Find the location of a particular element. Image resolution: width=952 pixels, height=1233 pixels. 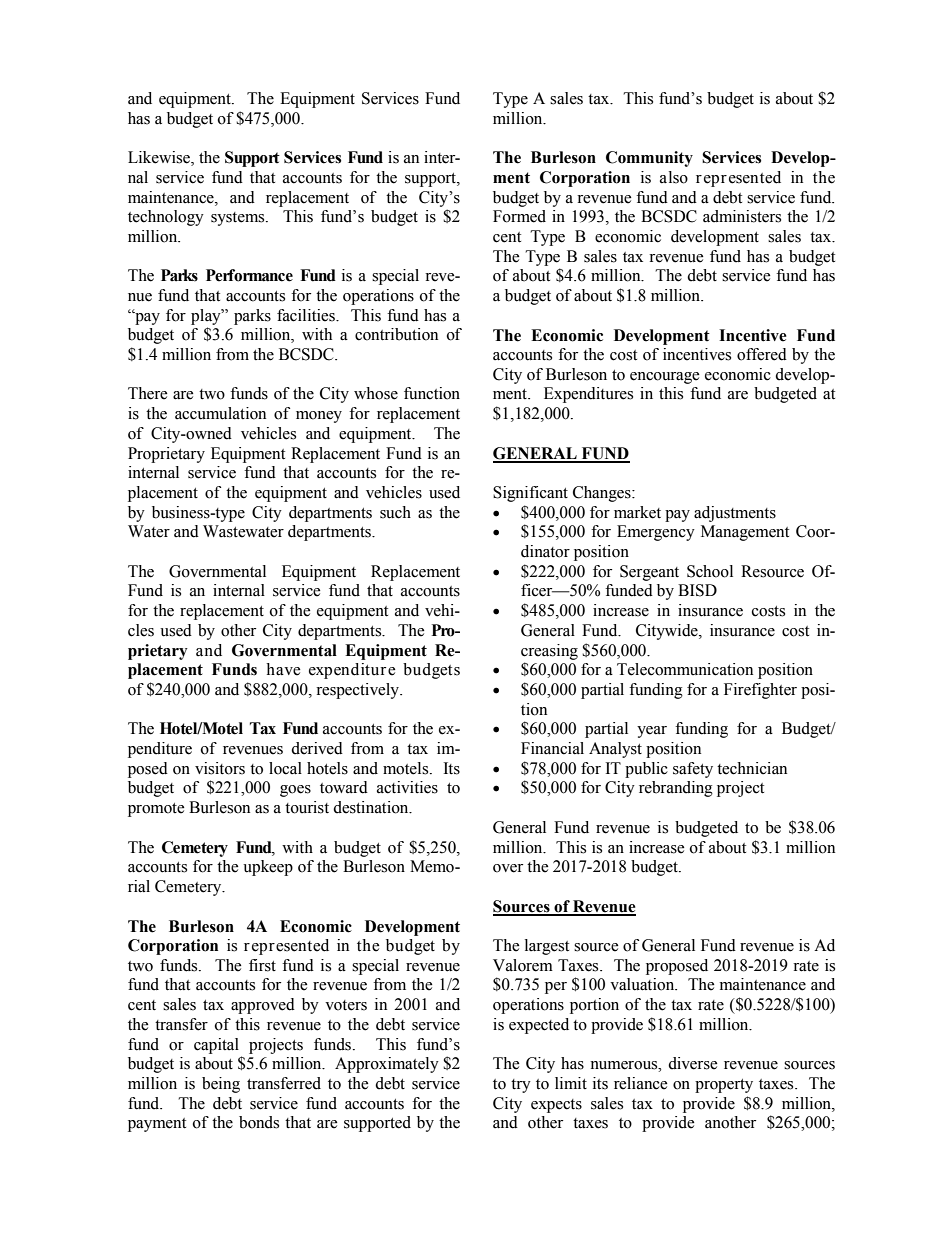

such is located at coordinates (395, 512).
